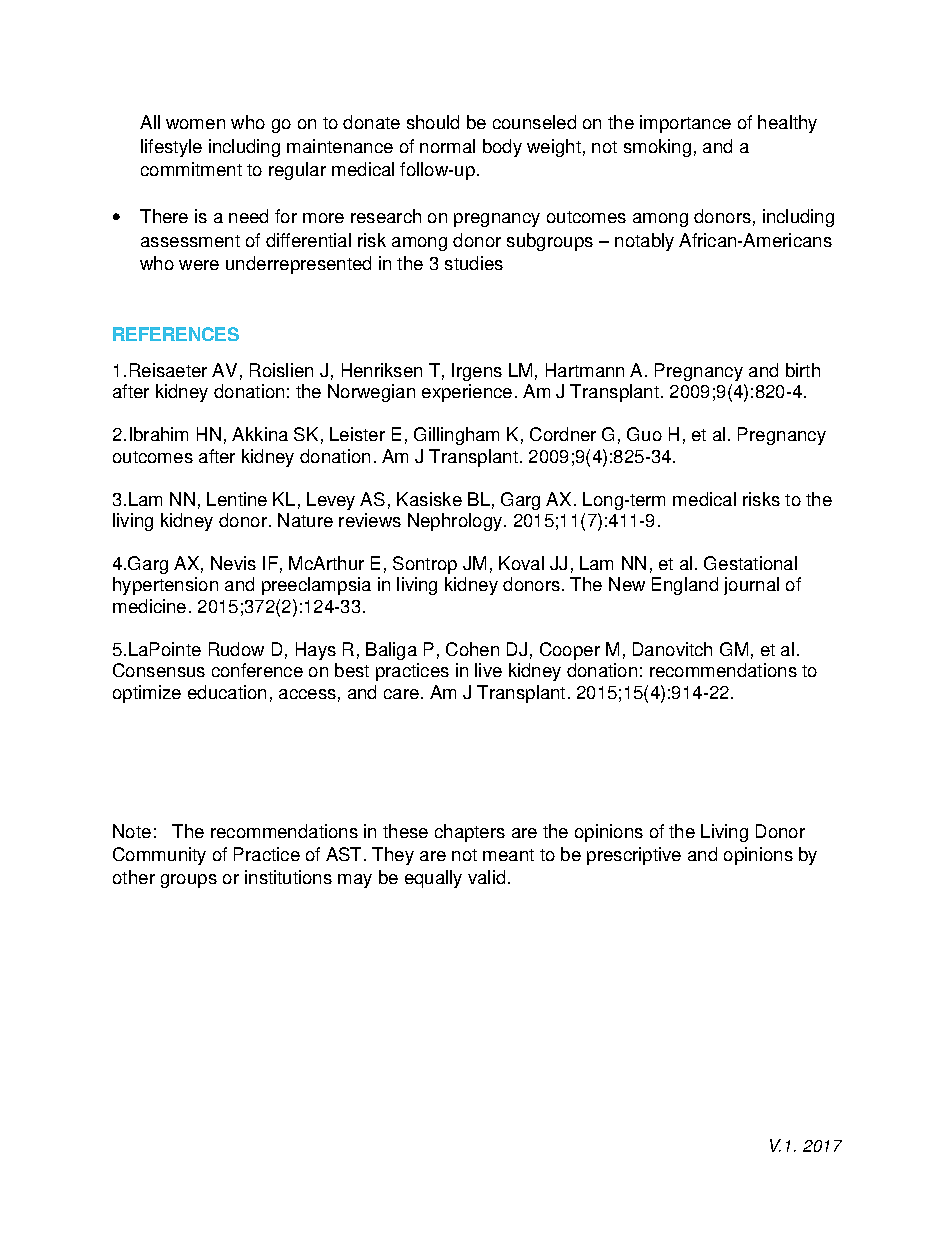 This screenshot has height=1233, width=952. I want to click on importance, so click(685, 124).
